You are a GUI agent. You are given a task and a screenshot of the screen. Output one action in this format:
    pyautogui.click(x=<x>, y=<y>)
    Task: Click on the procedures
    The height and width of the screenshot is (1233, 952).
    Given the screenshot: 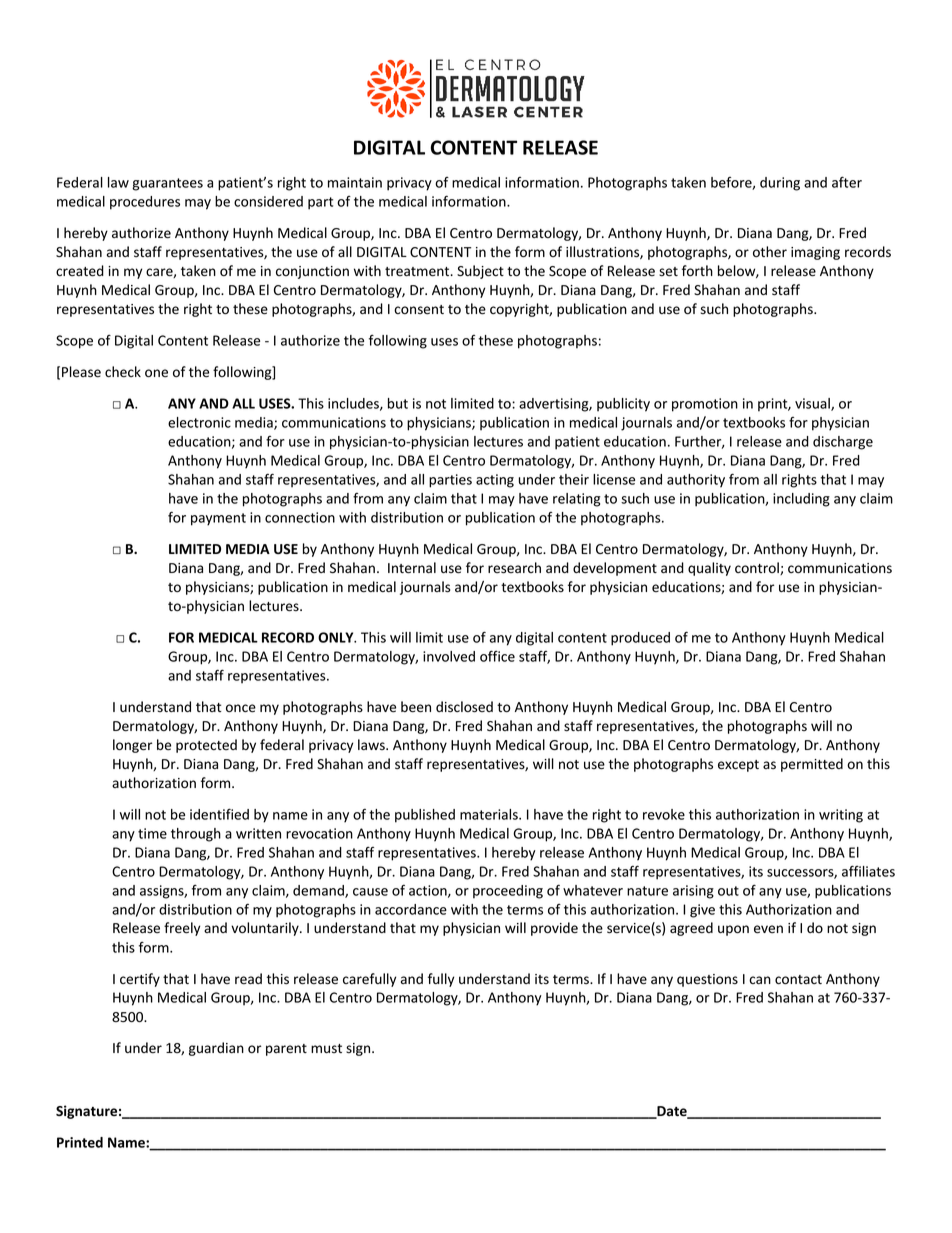 What is the action you would take?
    pyautogui.click(x=145, y=203)
